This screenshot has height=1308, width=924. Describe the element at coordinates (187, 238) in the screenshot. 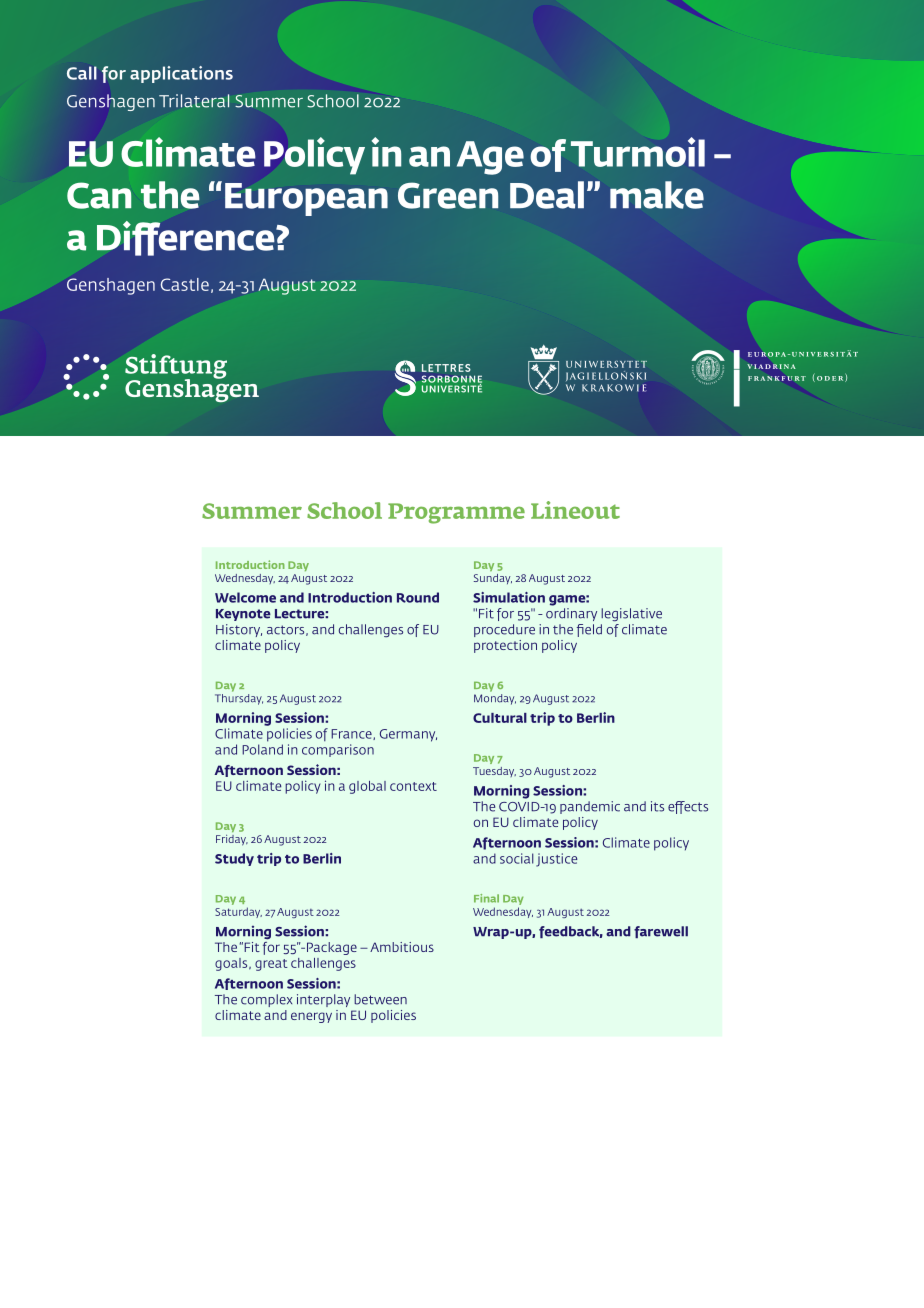

I see `Difference` at that location.
